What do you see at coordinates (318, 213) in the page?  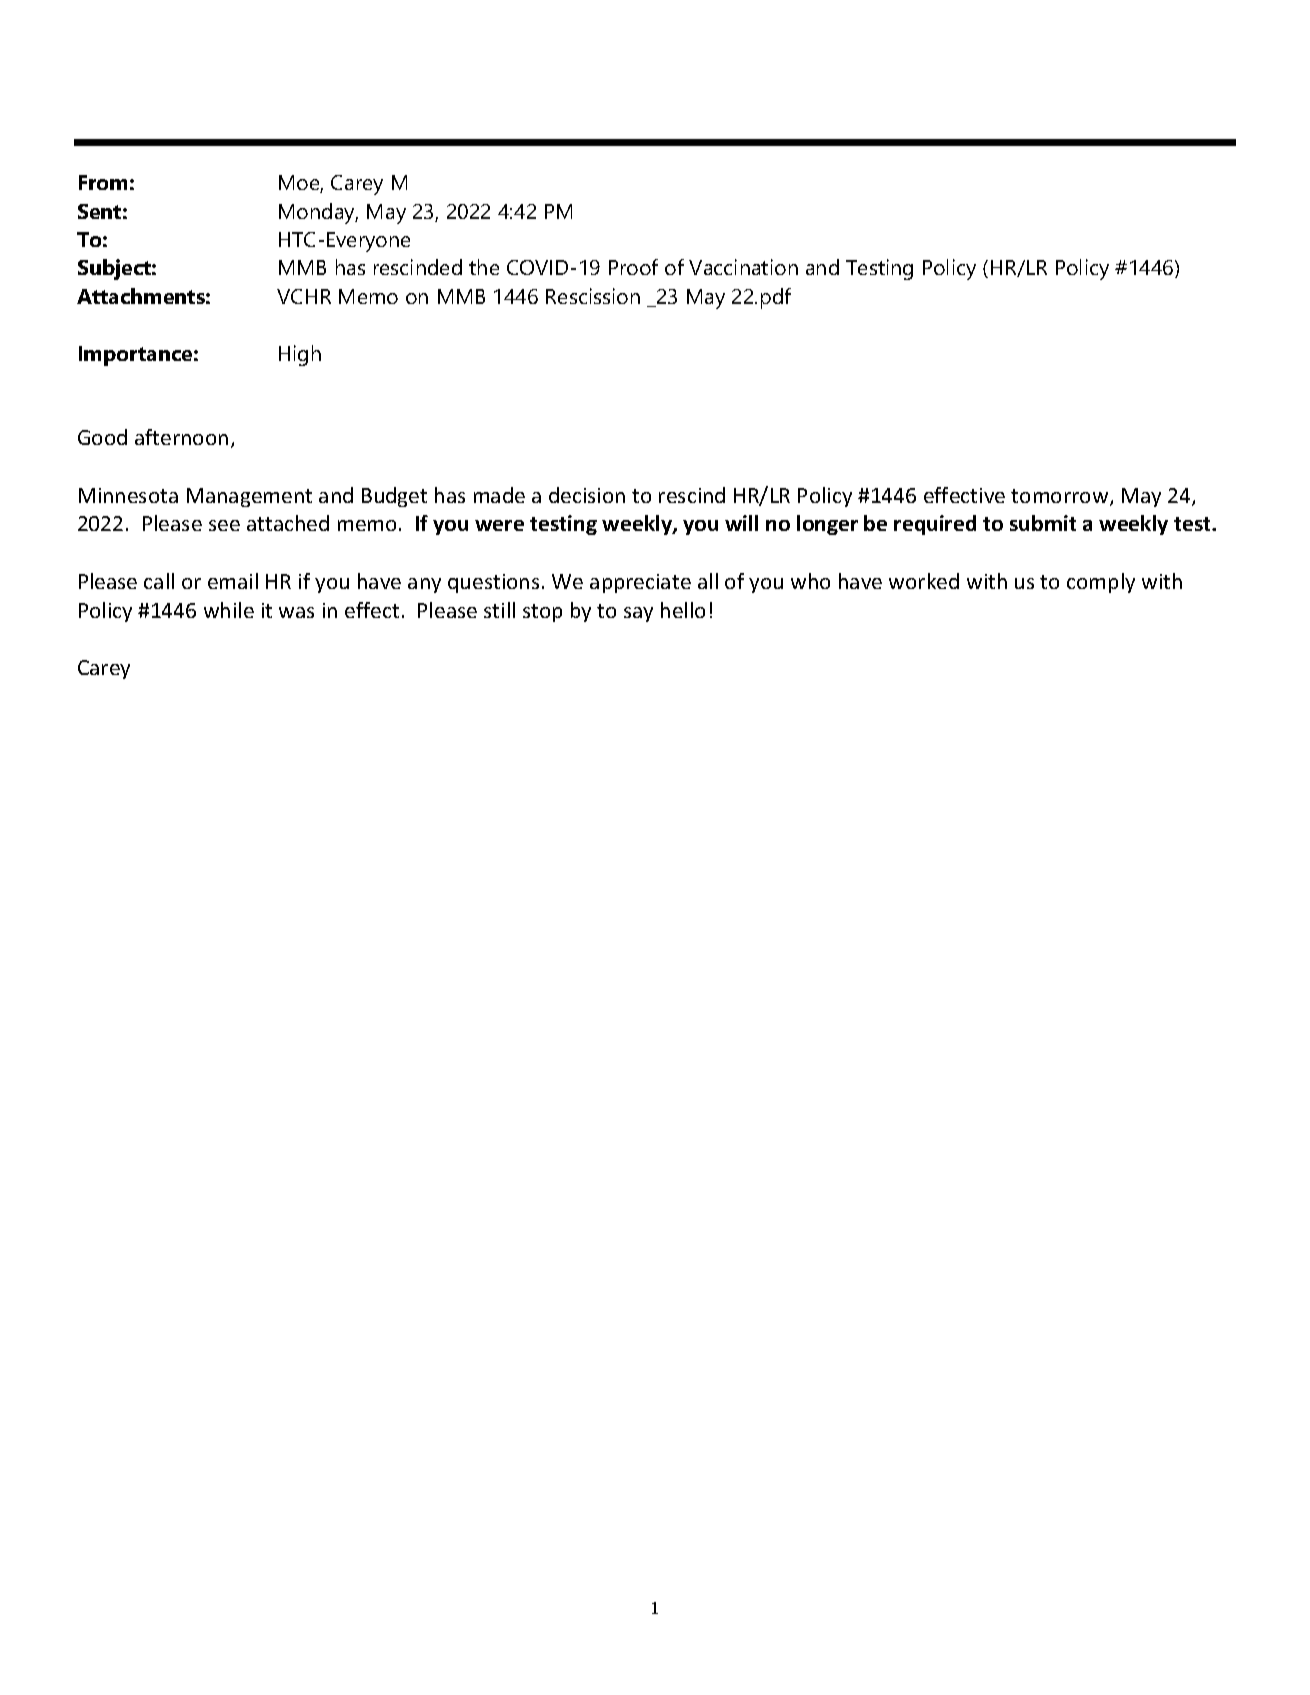 I see `Monday` at bounding box center [318, 213].
